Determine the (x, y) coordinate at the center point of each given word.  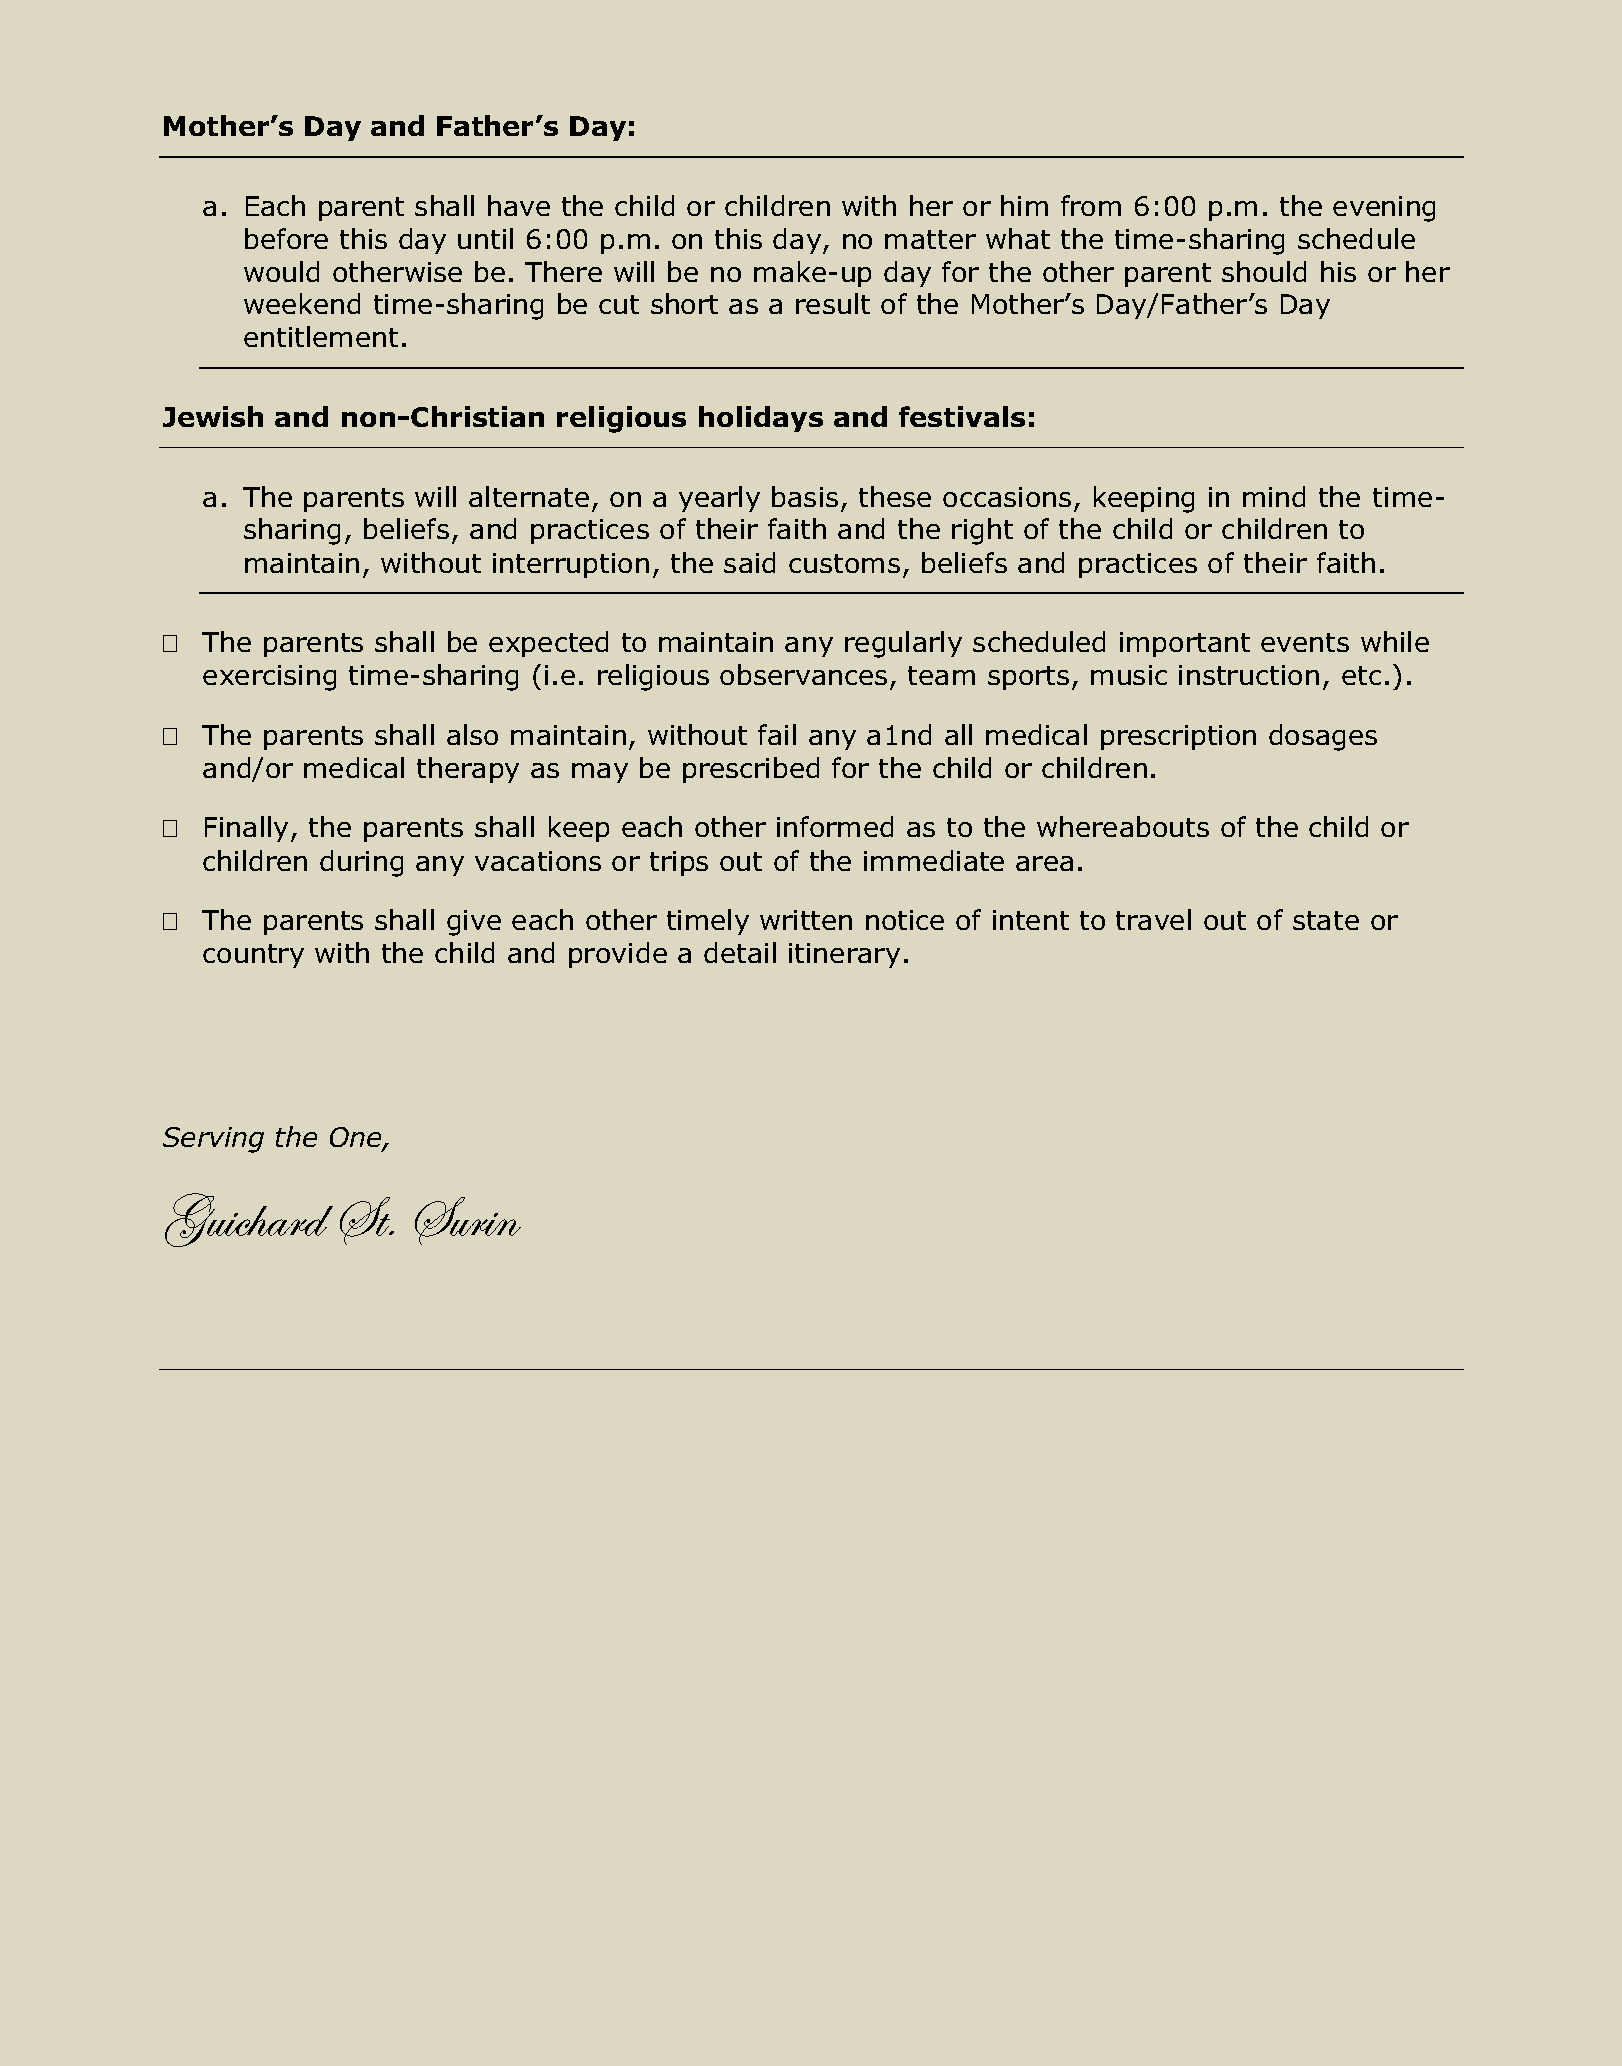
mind (1274, 496)
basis (805, 496)
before (286, 238)
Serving (213, 1140)
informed (835, 826)
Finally (246, 829)
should (1264, 271)
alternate (529, 496)
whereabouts (1123, 826)
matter (930, 239)
